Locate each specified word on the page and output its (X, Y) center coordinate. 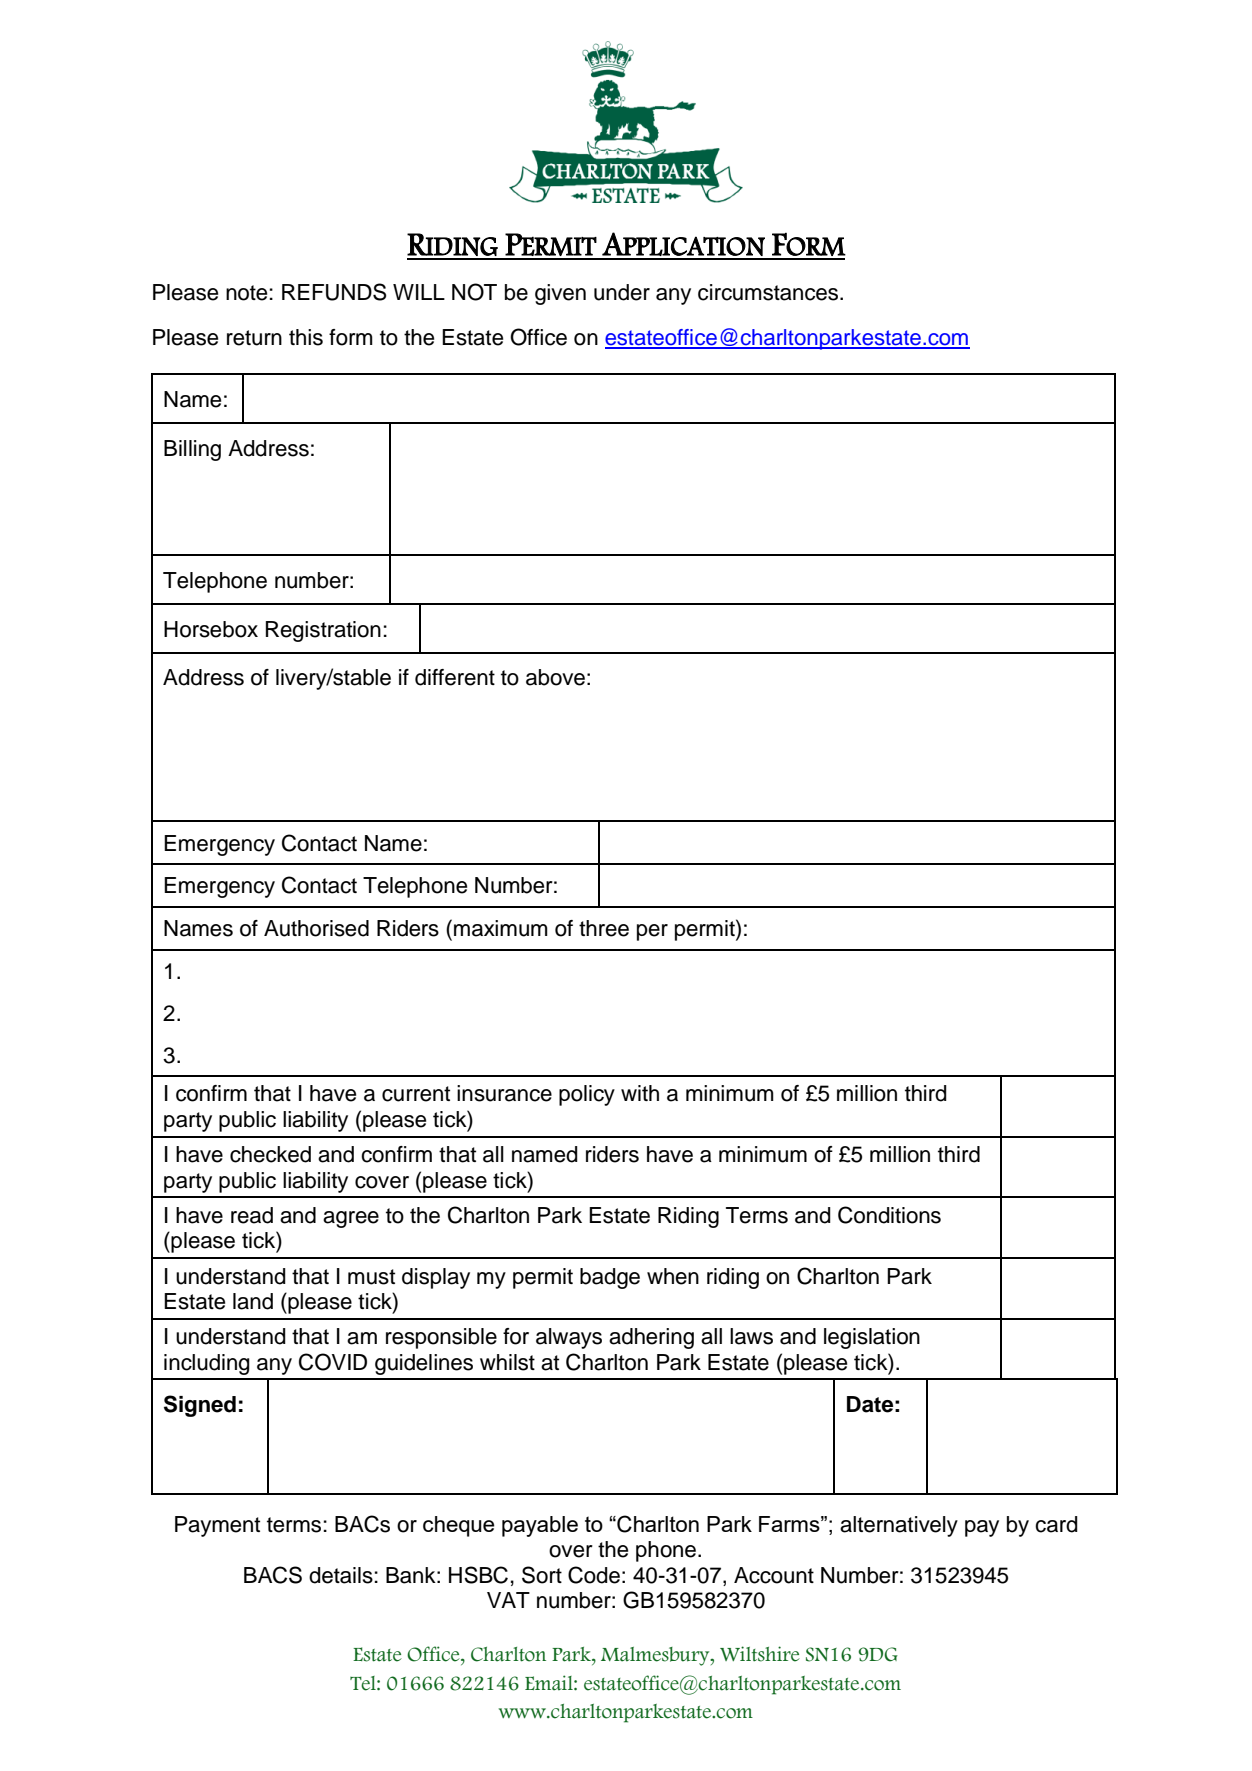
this (306, 337)
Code (594, 1575)
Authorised (316, 928)
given (560, 294)
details (341, 1575)
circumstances (769, 292)
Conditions (889, 1215)
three (604, 928)
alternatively (899, 1526)
